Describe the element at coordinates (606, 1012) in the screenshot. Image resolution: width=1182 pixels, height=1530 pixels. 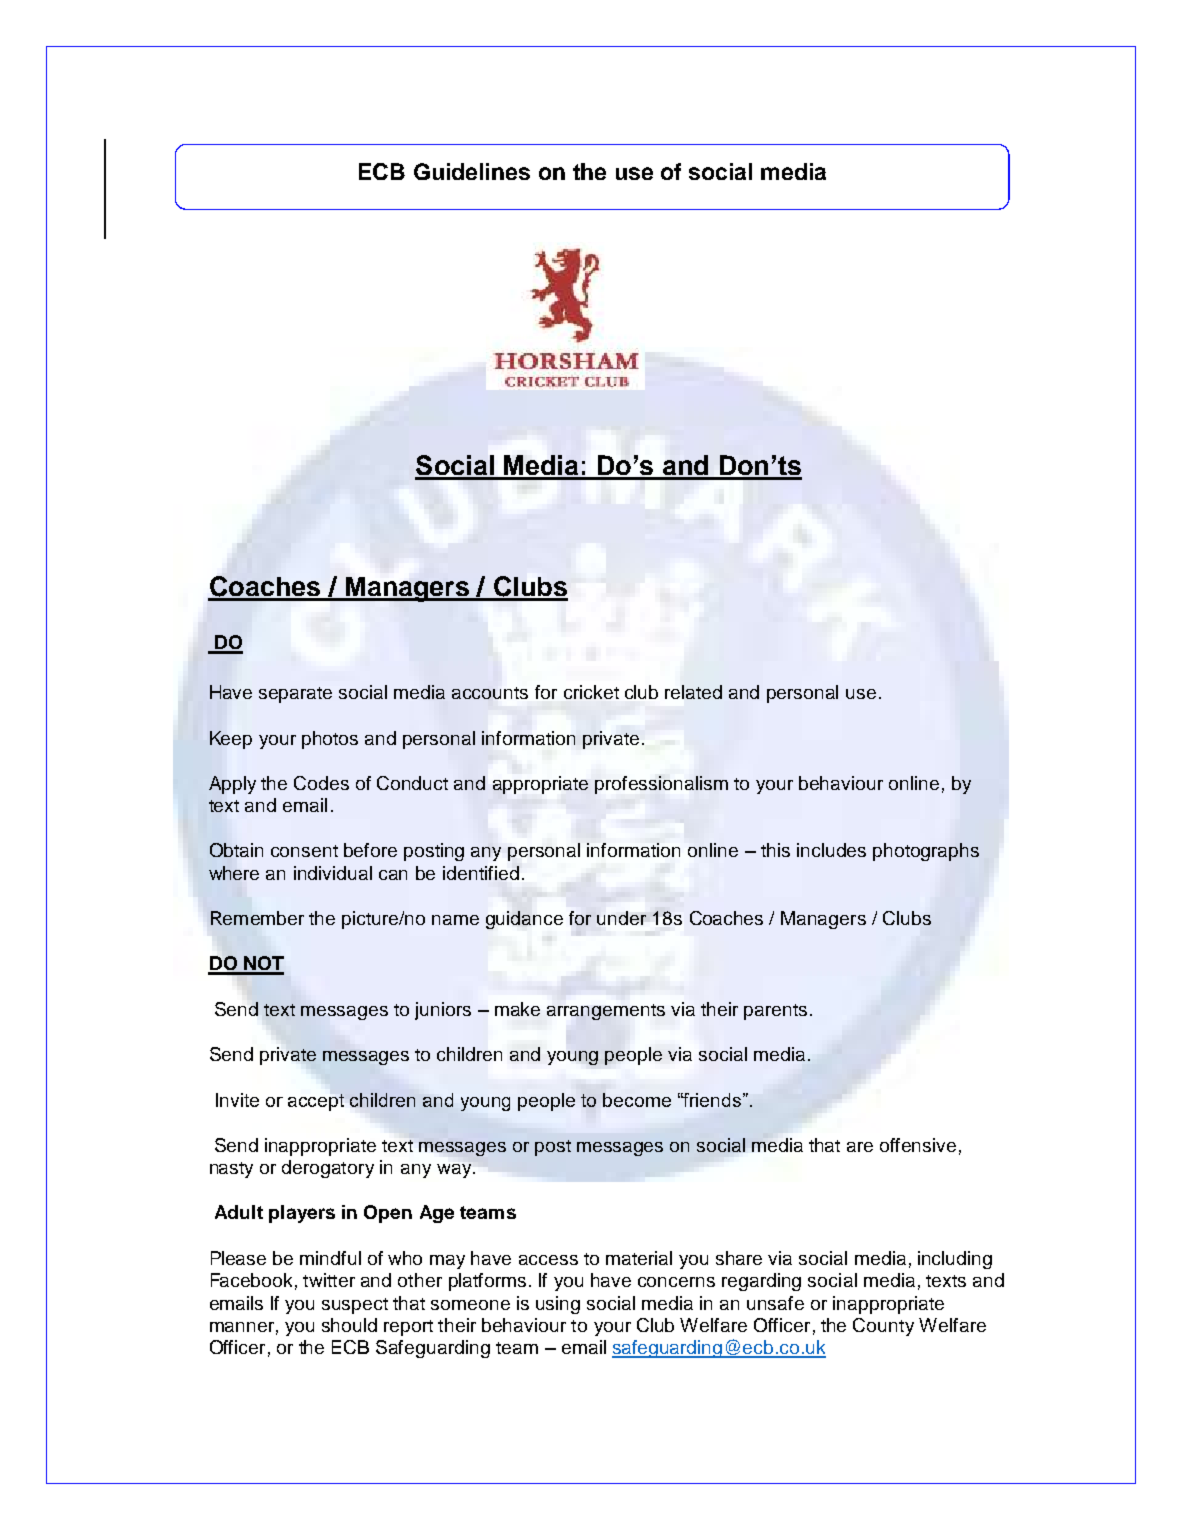
I see `arrangements` at that location.
